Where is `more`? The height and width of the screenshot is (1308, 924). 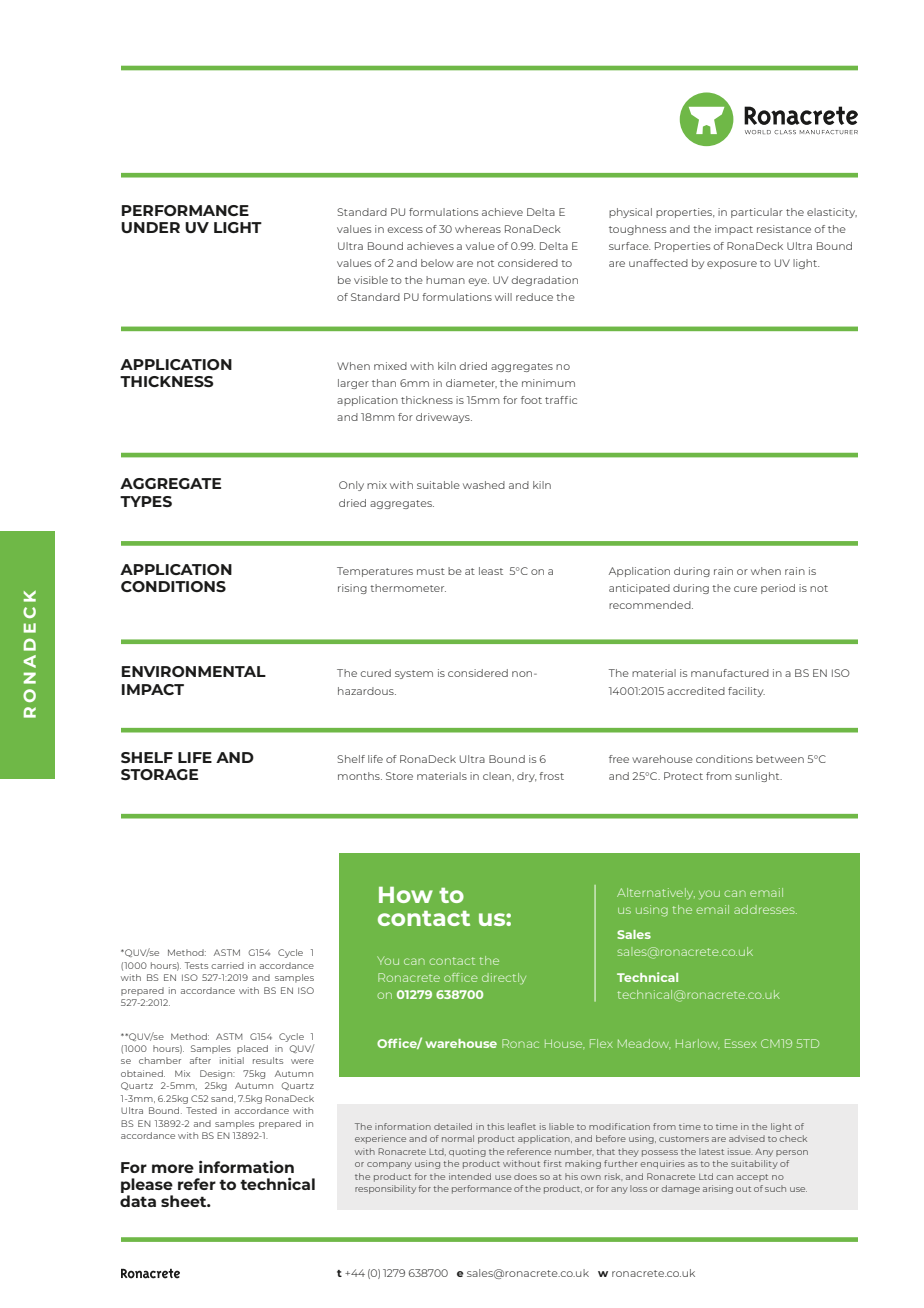 more is located at coordinates (173, 1168).
